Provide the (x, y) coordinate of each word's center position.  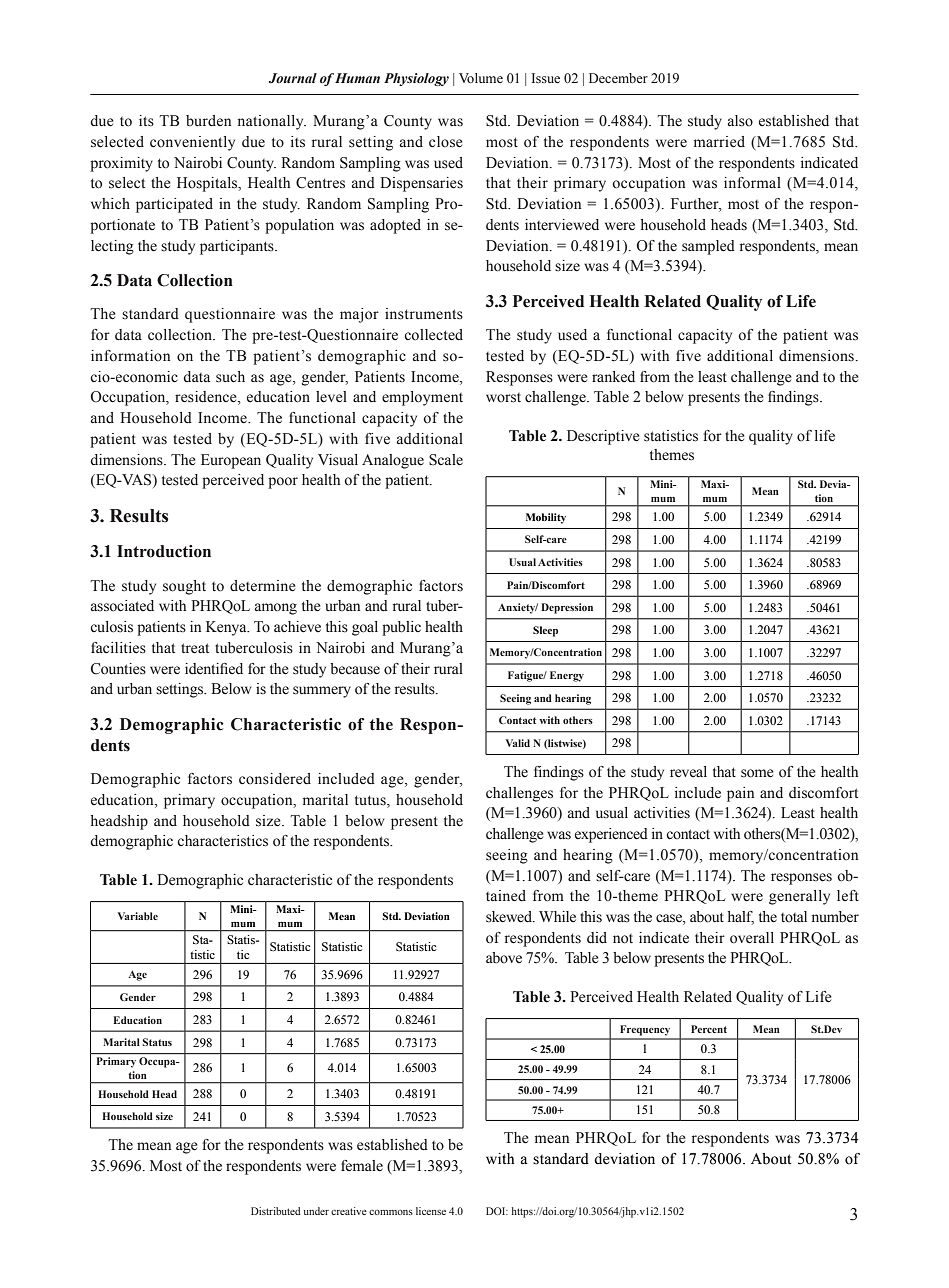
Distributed (276, 1211)
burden (208, 121)
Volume (481, 78)
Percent (709, 1029)
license (431, 1211)
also (740, 121)
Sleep (545, 631)
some (757, 773)
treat (195, 648)
